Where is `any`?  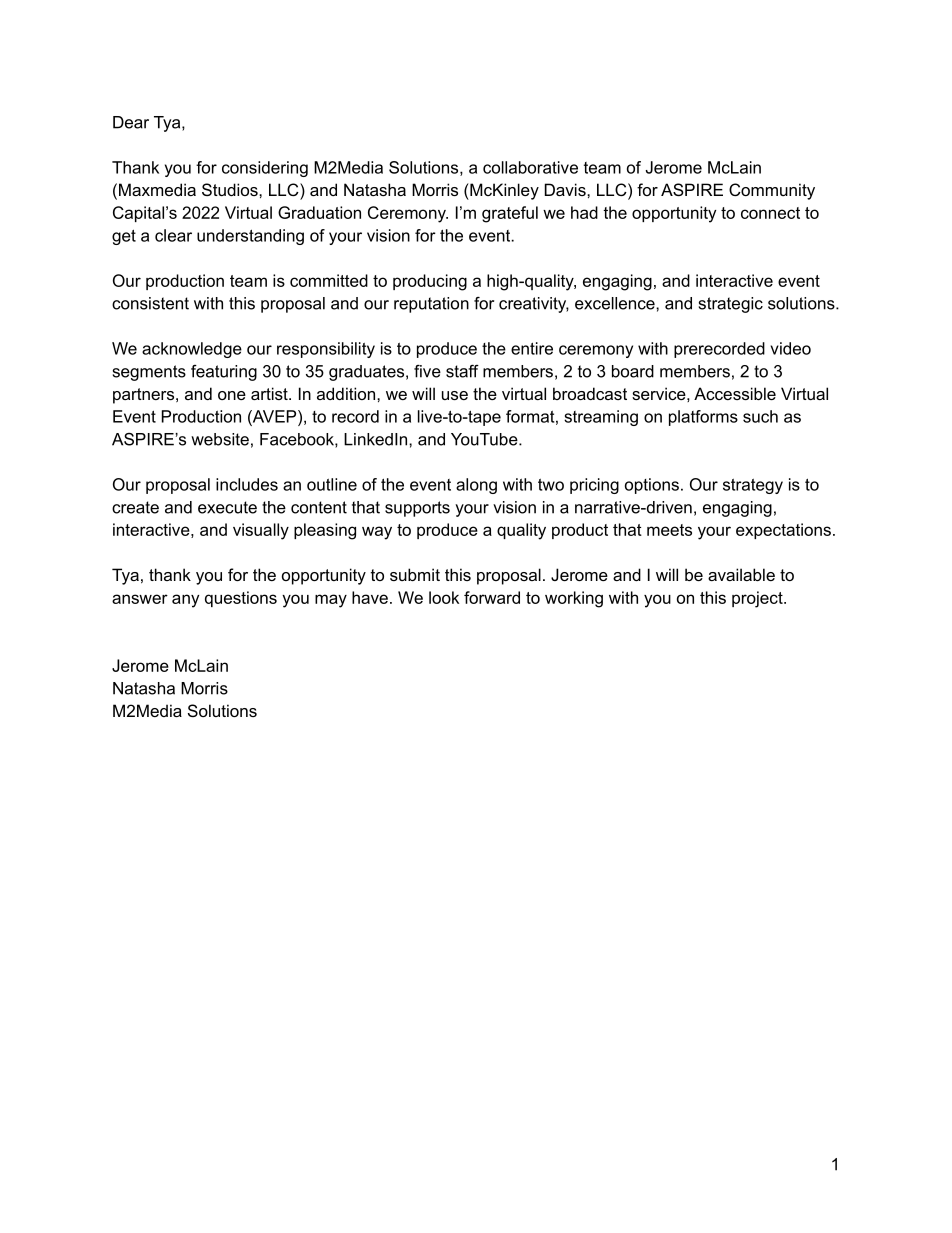
any is located at coordinates (185, 601).
